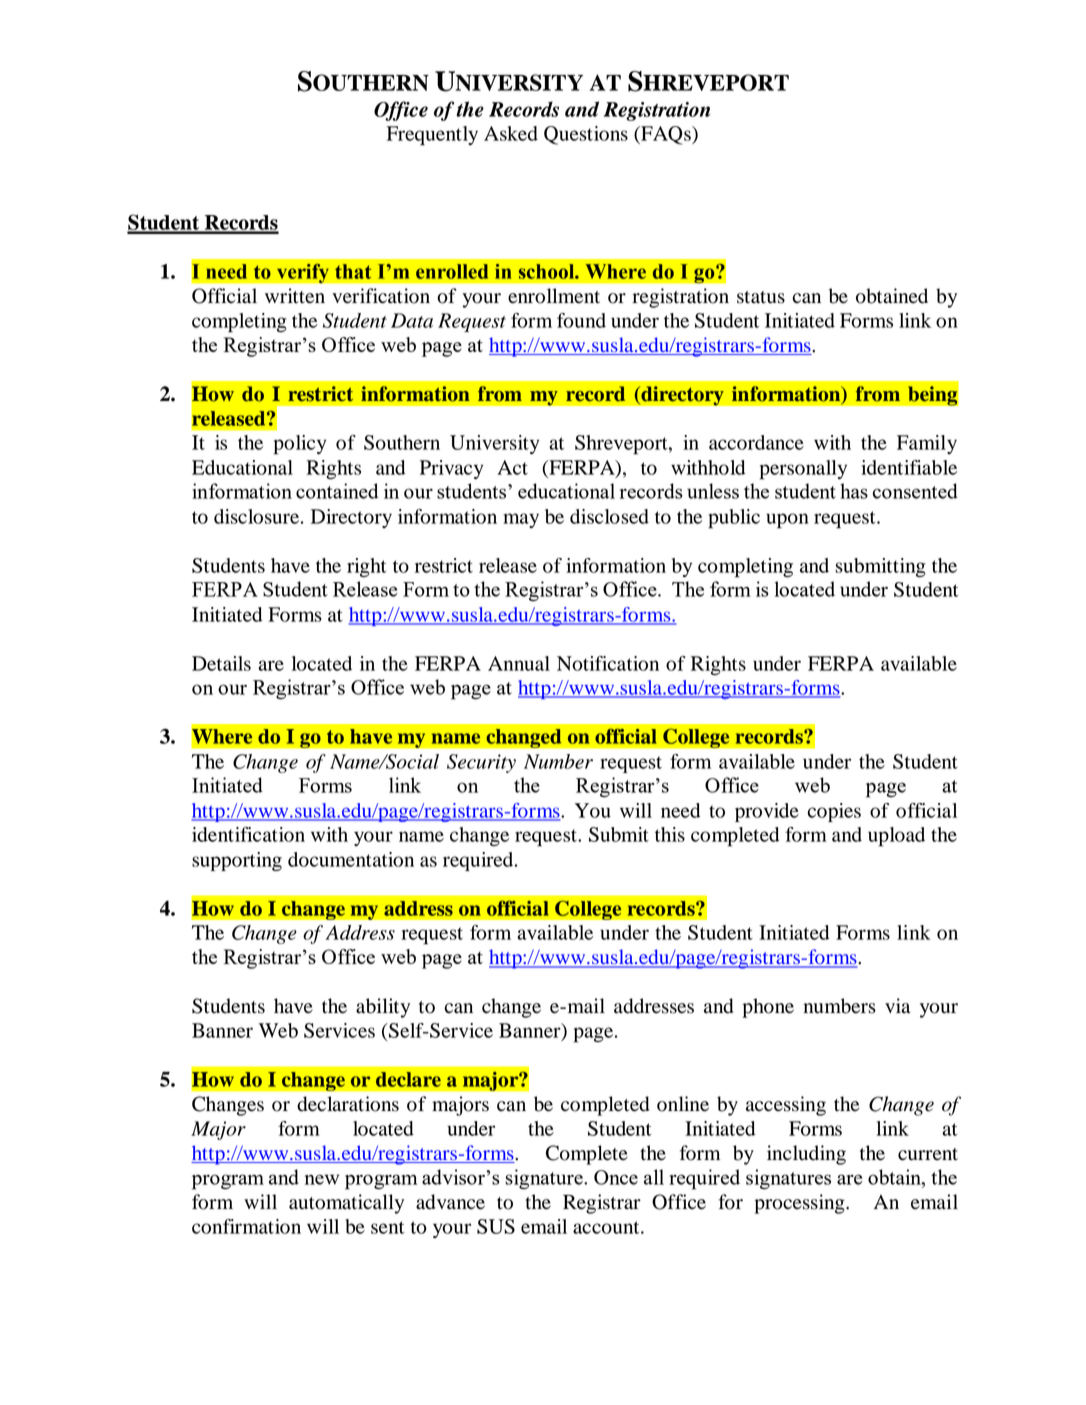 The image size is (1086, 1405). Describe the element at coordinates (761, 297) in the page. I see `status` at that location.
